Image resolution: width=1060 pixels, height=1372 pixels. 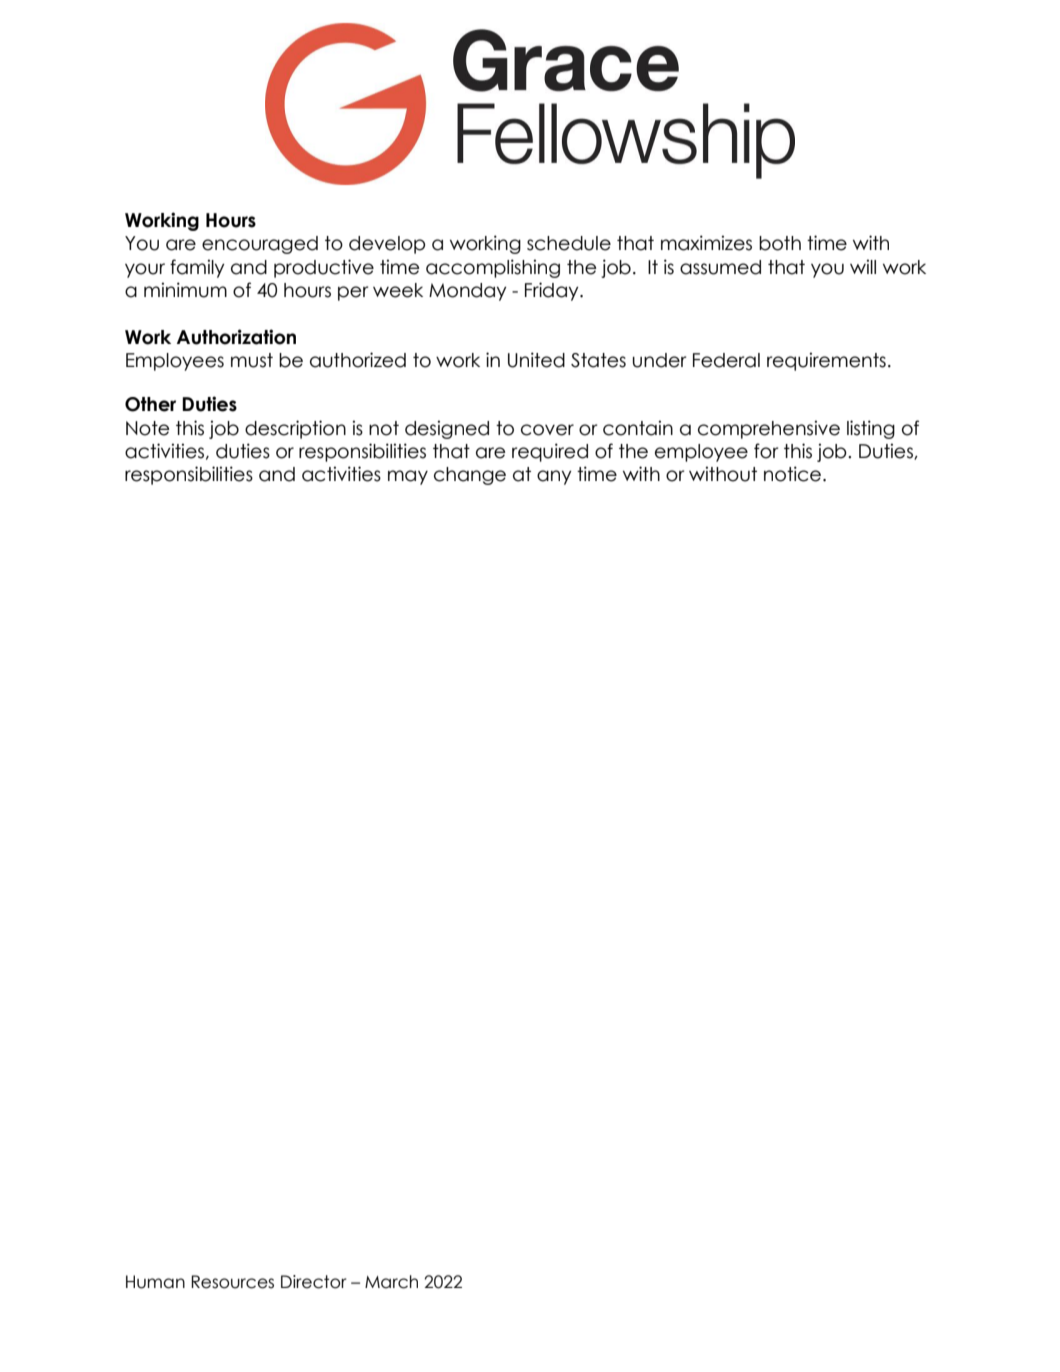 I want to click on Resources, so click(x=232, y=1282).
